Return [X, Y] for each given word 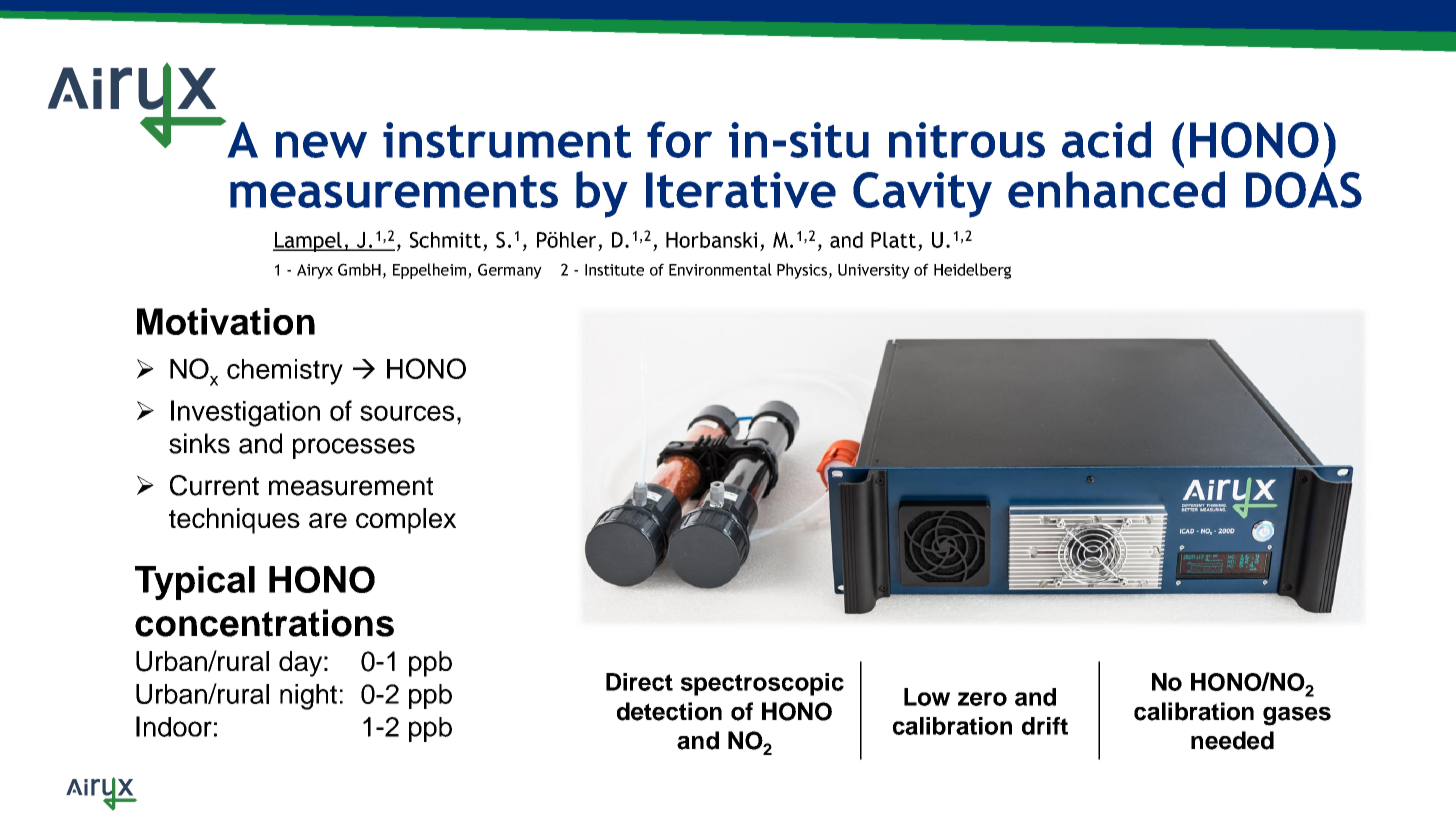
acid [1106, 139]
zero [982, 699]
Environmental [720, 269]
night [308, 697]
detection [669, 711]
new [321, 144]
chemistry [285, 372]
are [328, 520]
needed [1232, 740]
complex [406, 521]
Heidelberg [972, 271]
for [679, 139]
